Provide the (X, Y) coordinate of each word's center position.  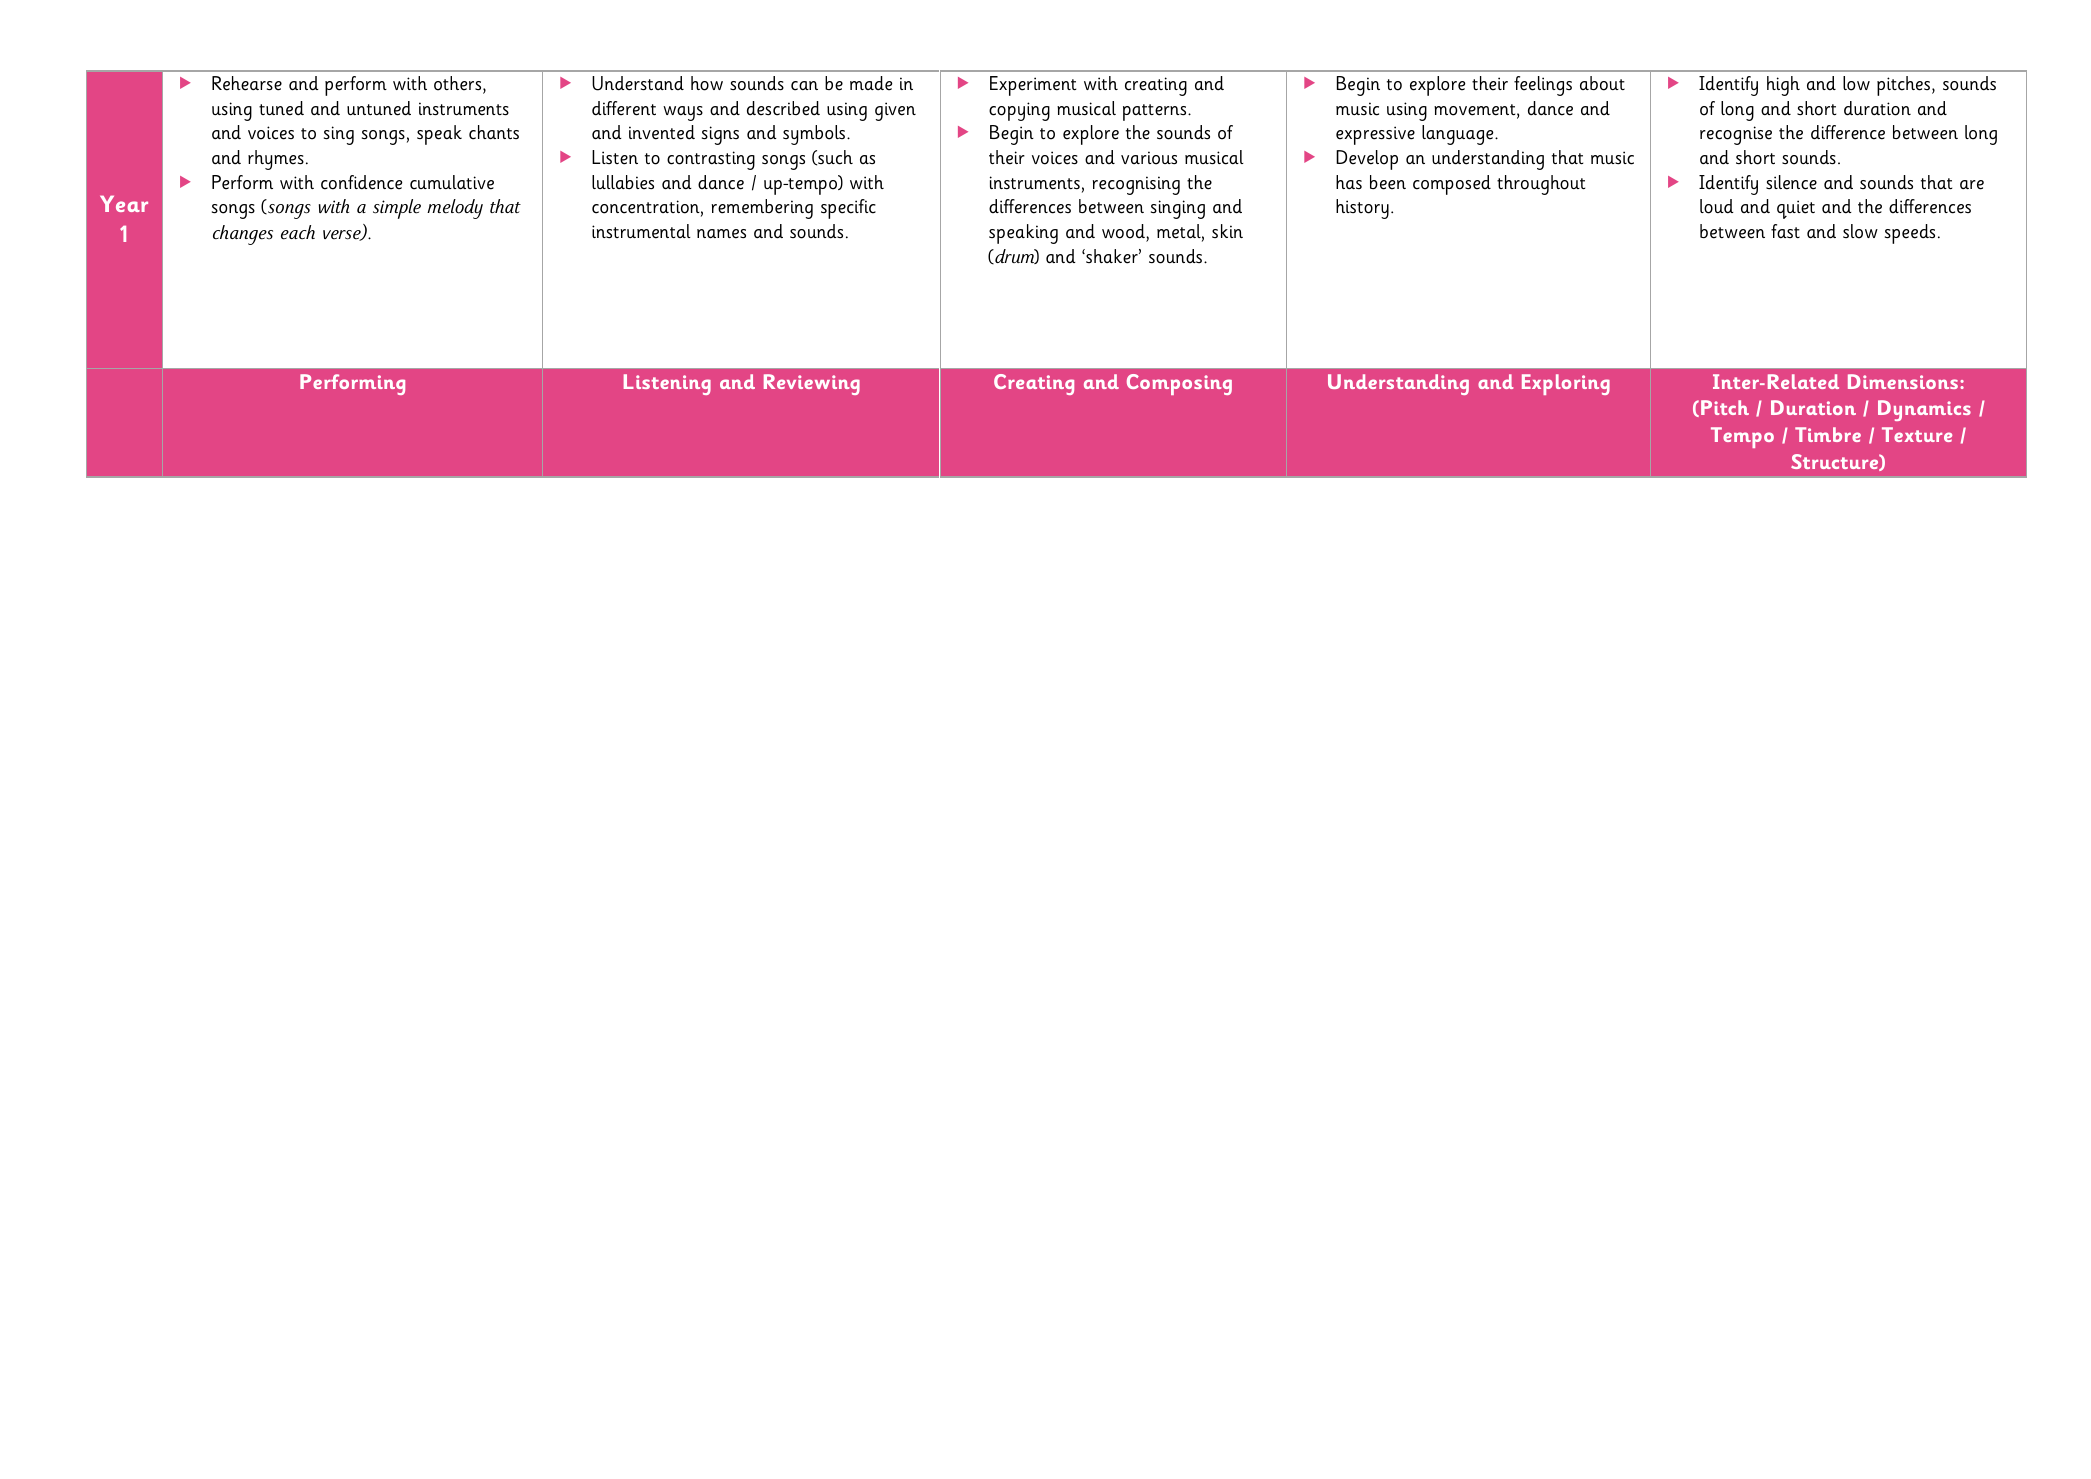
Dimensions (1904, 381)
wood (1124, 231)
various (1149, 158)
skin (1227, 231)
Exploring (1566, 384)
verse (343, 235)
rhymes (276, 160)
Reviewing (812, 384)
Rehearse (247, 83)
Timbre (1828, 434)
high (1783, 86)
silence (1791, 182)
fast (1785, 231)
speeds (1910, 234)
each (298, 232)
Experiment (1033, 86)
